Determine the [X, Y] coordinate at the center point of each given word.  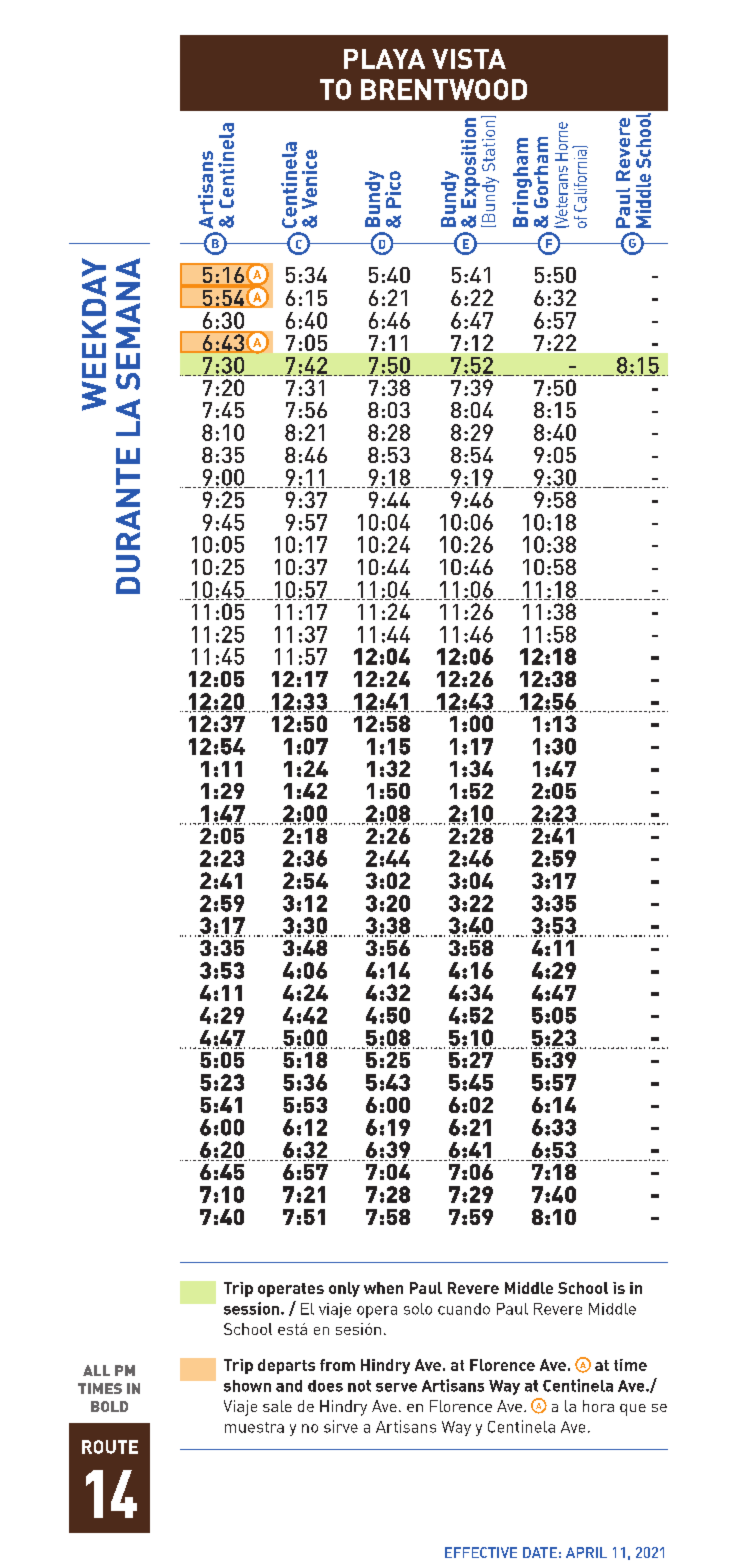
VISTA [469, 59]
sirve [341, 1426]
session [253, 1308]
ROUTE [110, 1447]
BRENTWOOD [444, 89]
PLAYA [384, 59]
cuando [464, 1309]
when [383, 1288]
